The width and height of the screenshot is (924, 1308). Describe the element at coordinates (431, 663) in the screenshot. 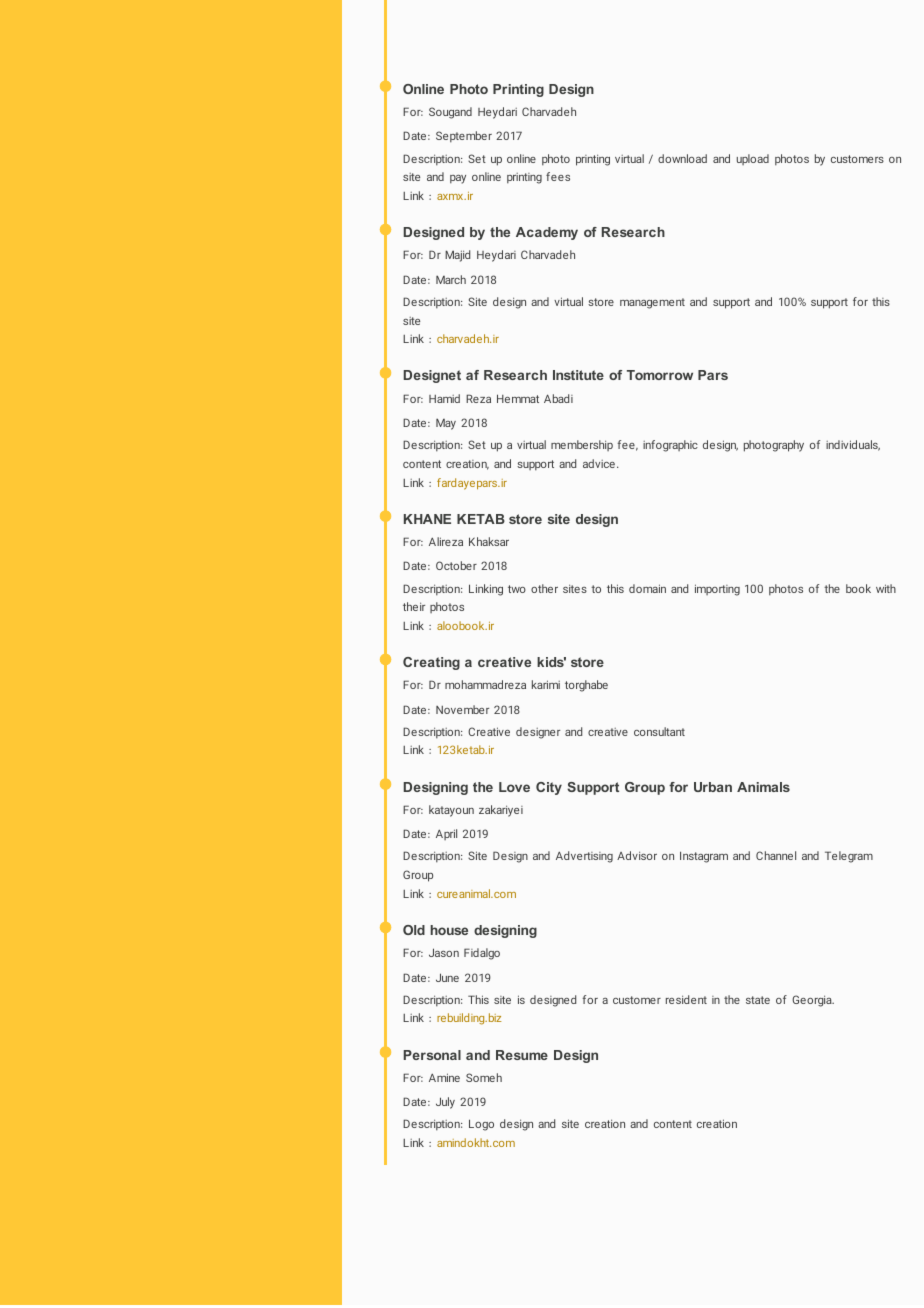

I see `Creating` at that location.
